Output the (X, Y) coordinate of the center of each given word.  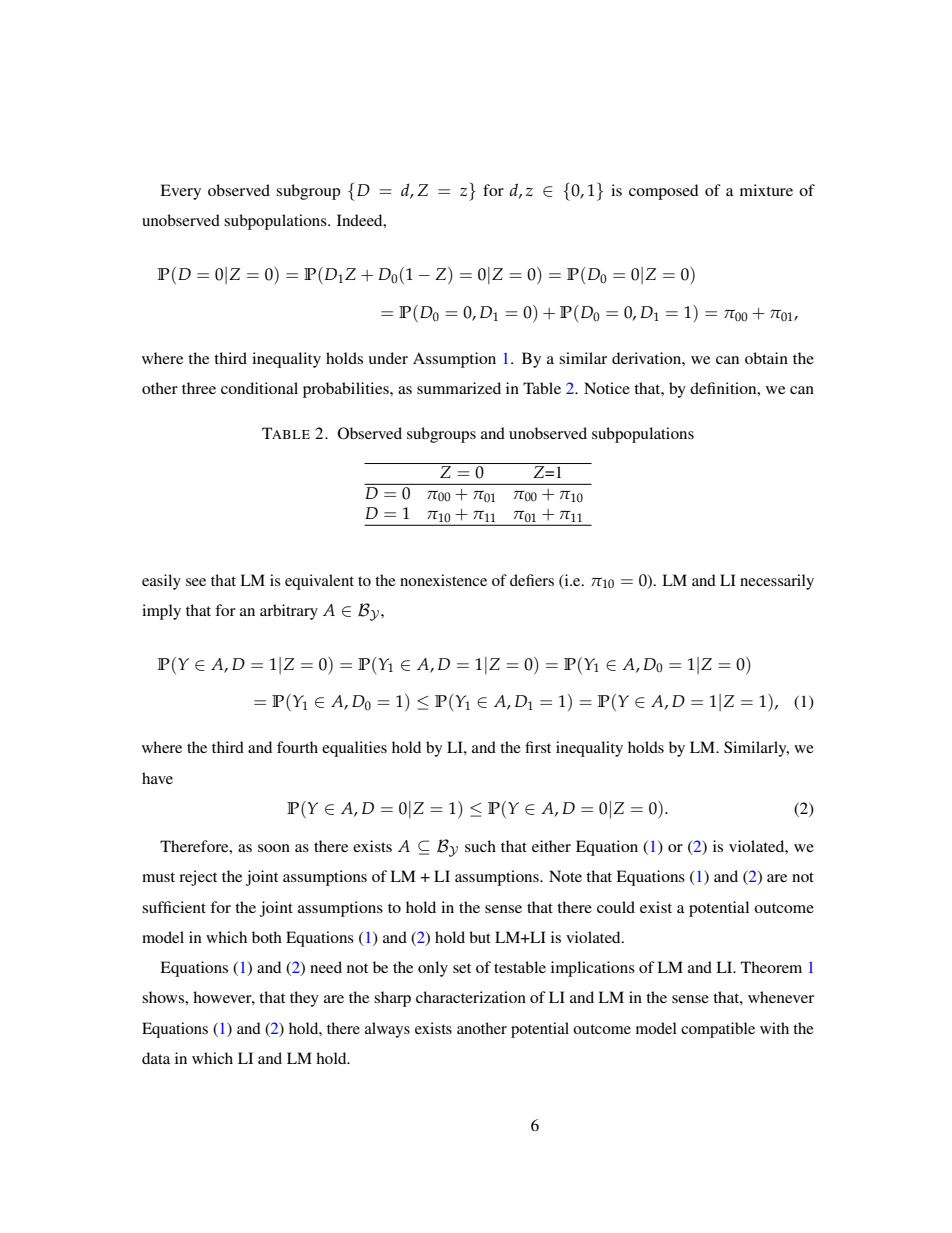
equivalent (319, 582)
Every (180, 192)
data (156, 1058)
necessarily (777, 582)
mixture (766, 190)
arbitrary (289, 612)
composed (664, 192)
